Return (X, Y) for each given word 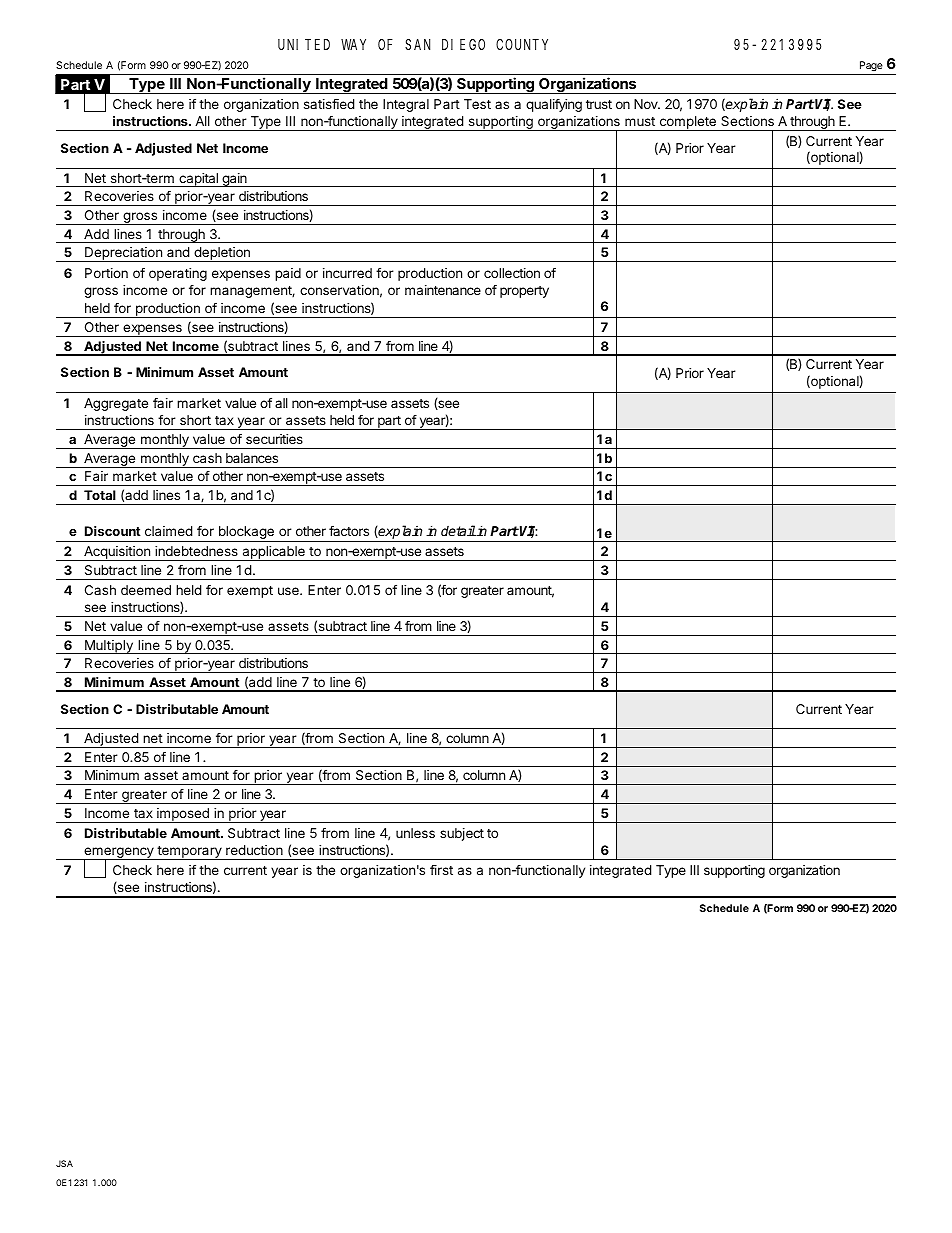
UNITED (304, 44)
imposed (183, 815)
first (441, 870)
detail (458, 530)
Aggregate (116, 404)
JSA (64, 1163)
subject (462, 834)
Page (871, 66)
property (524, 292)
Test (477, 104)
